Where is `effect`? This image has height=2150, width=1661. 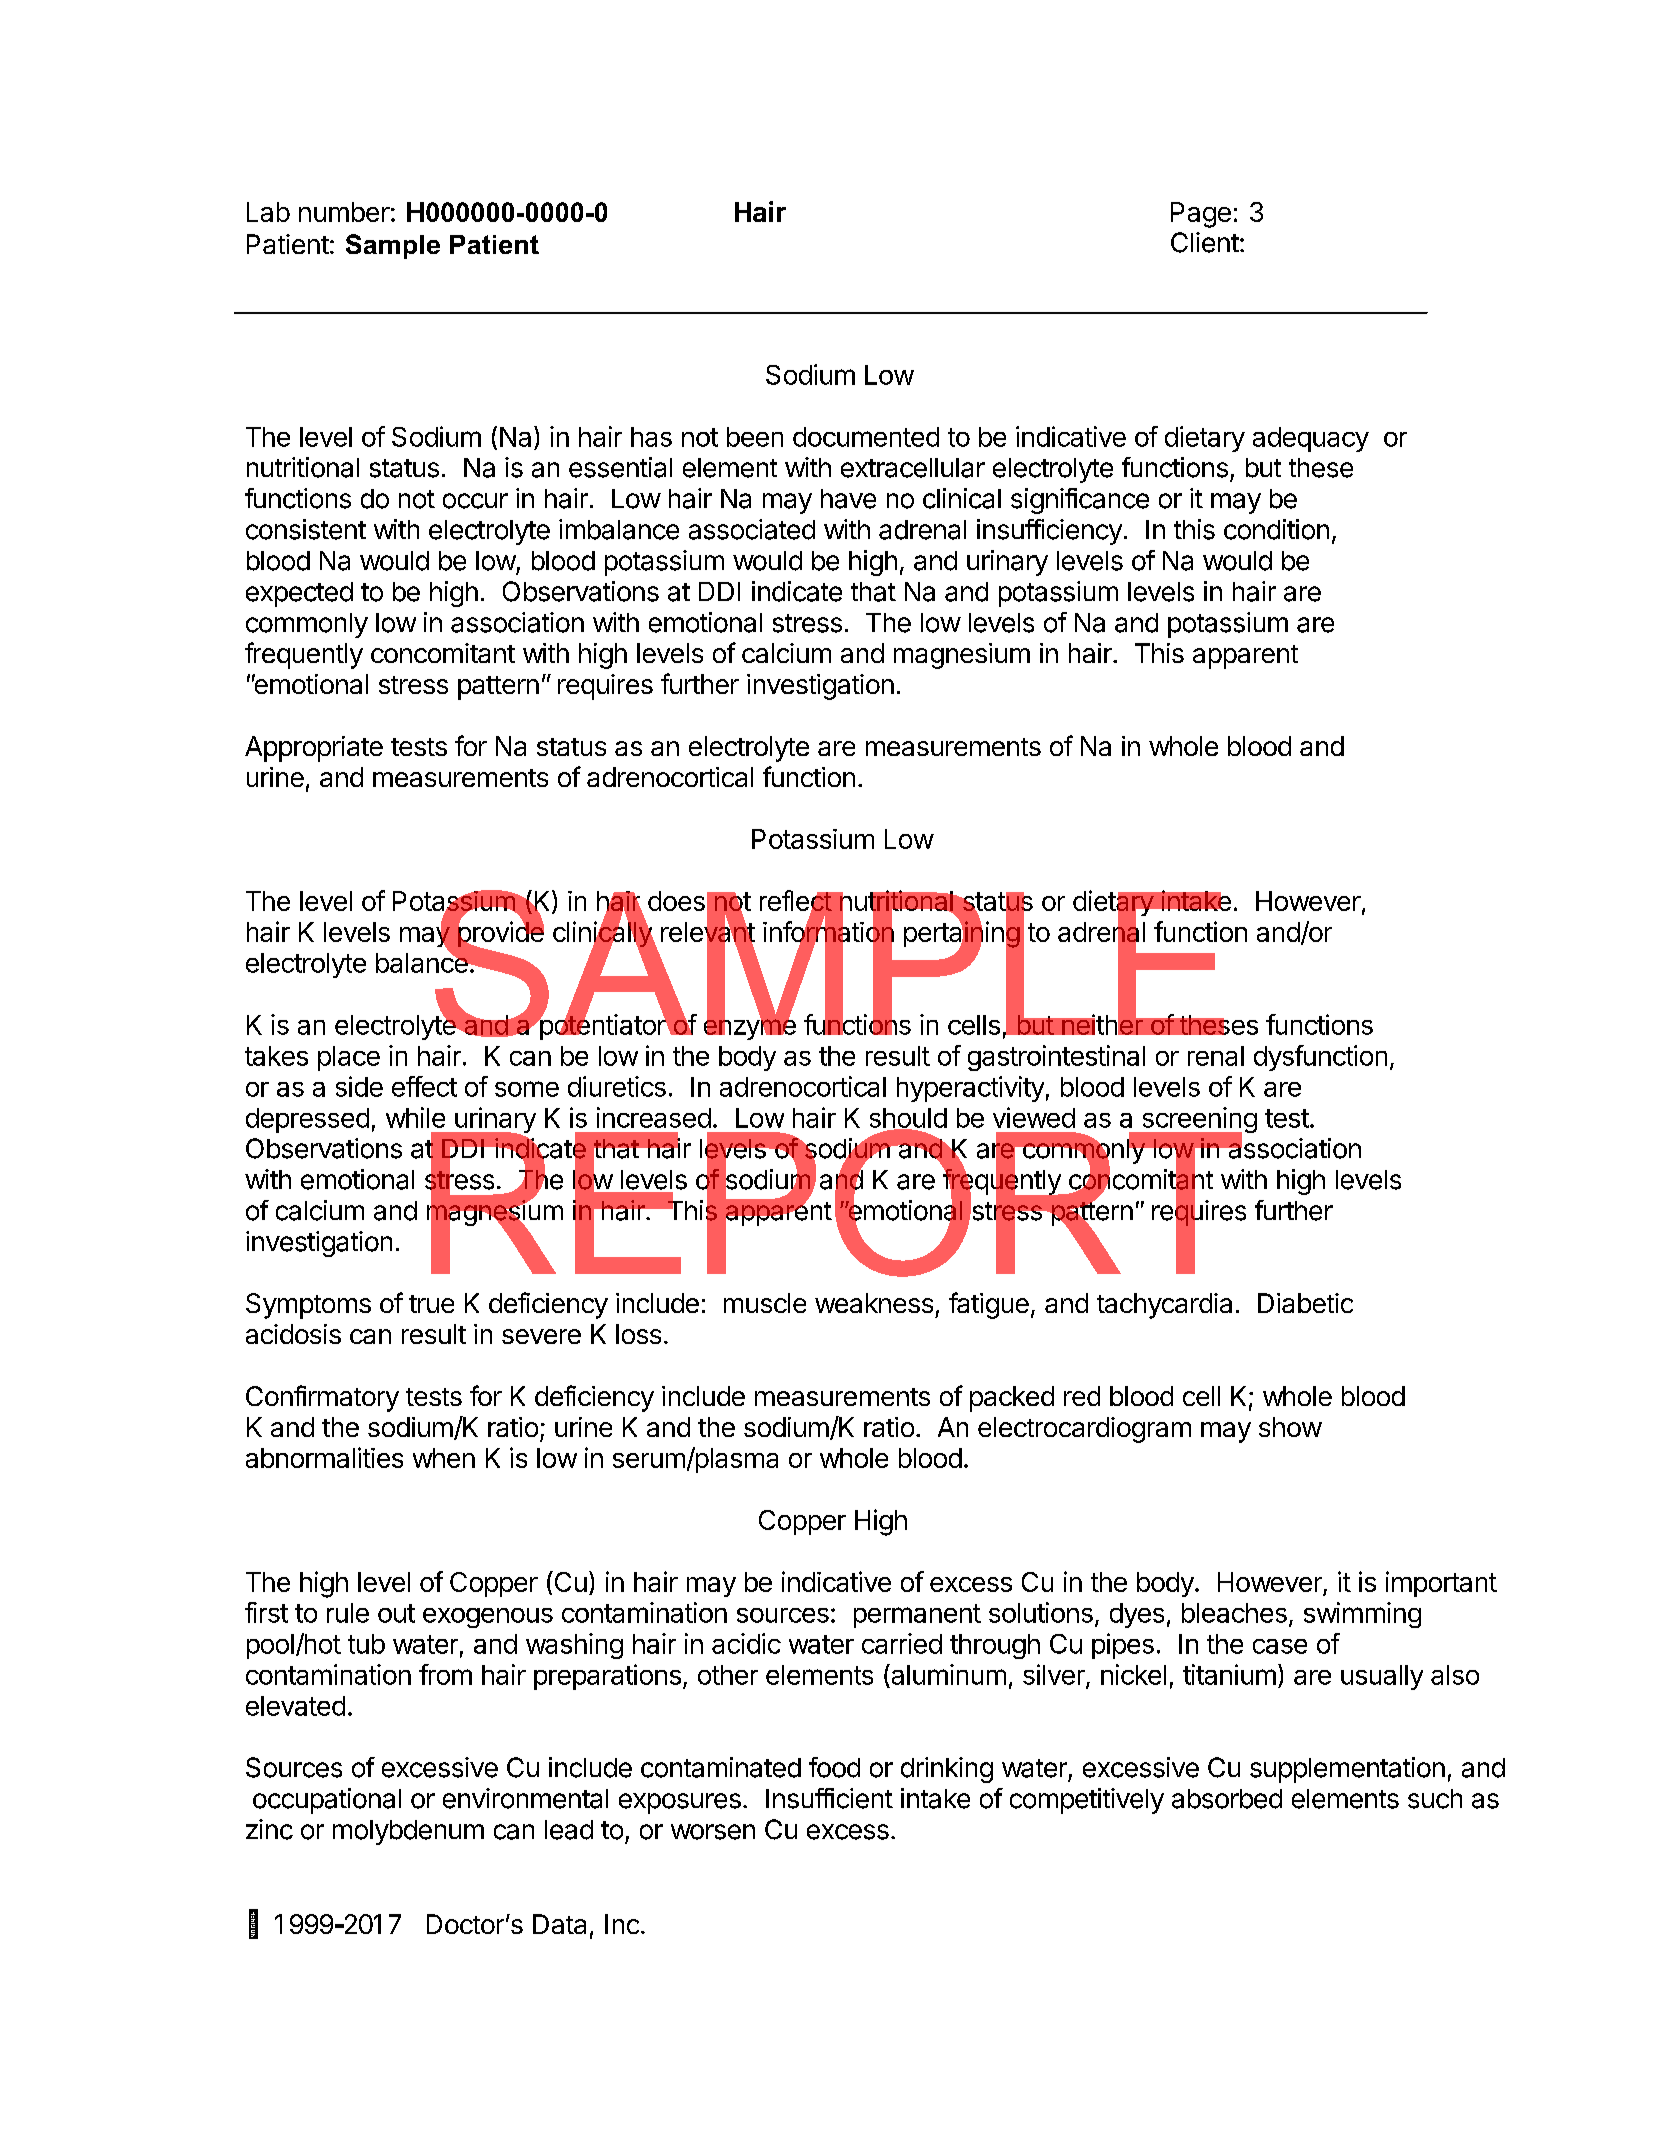
effect is located at coordinates (424, 1086).
